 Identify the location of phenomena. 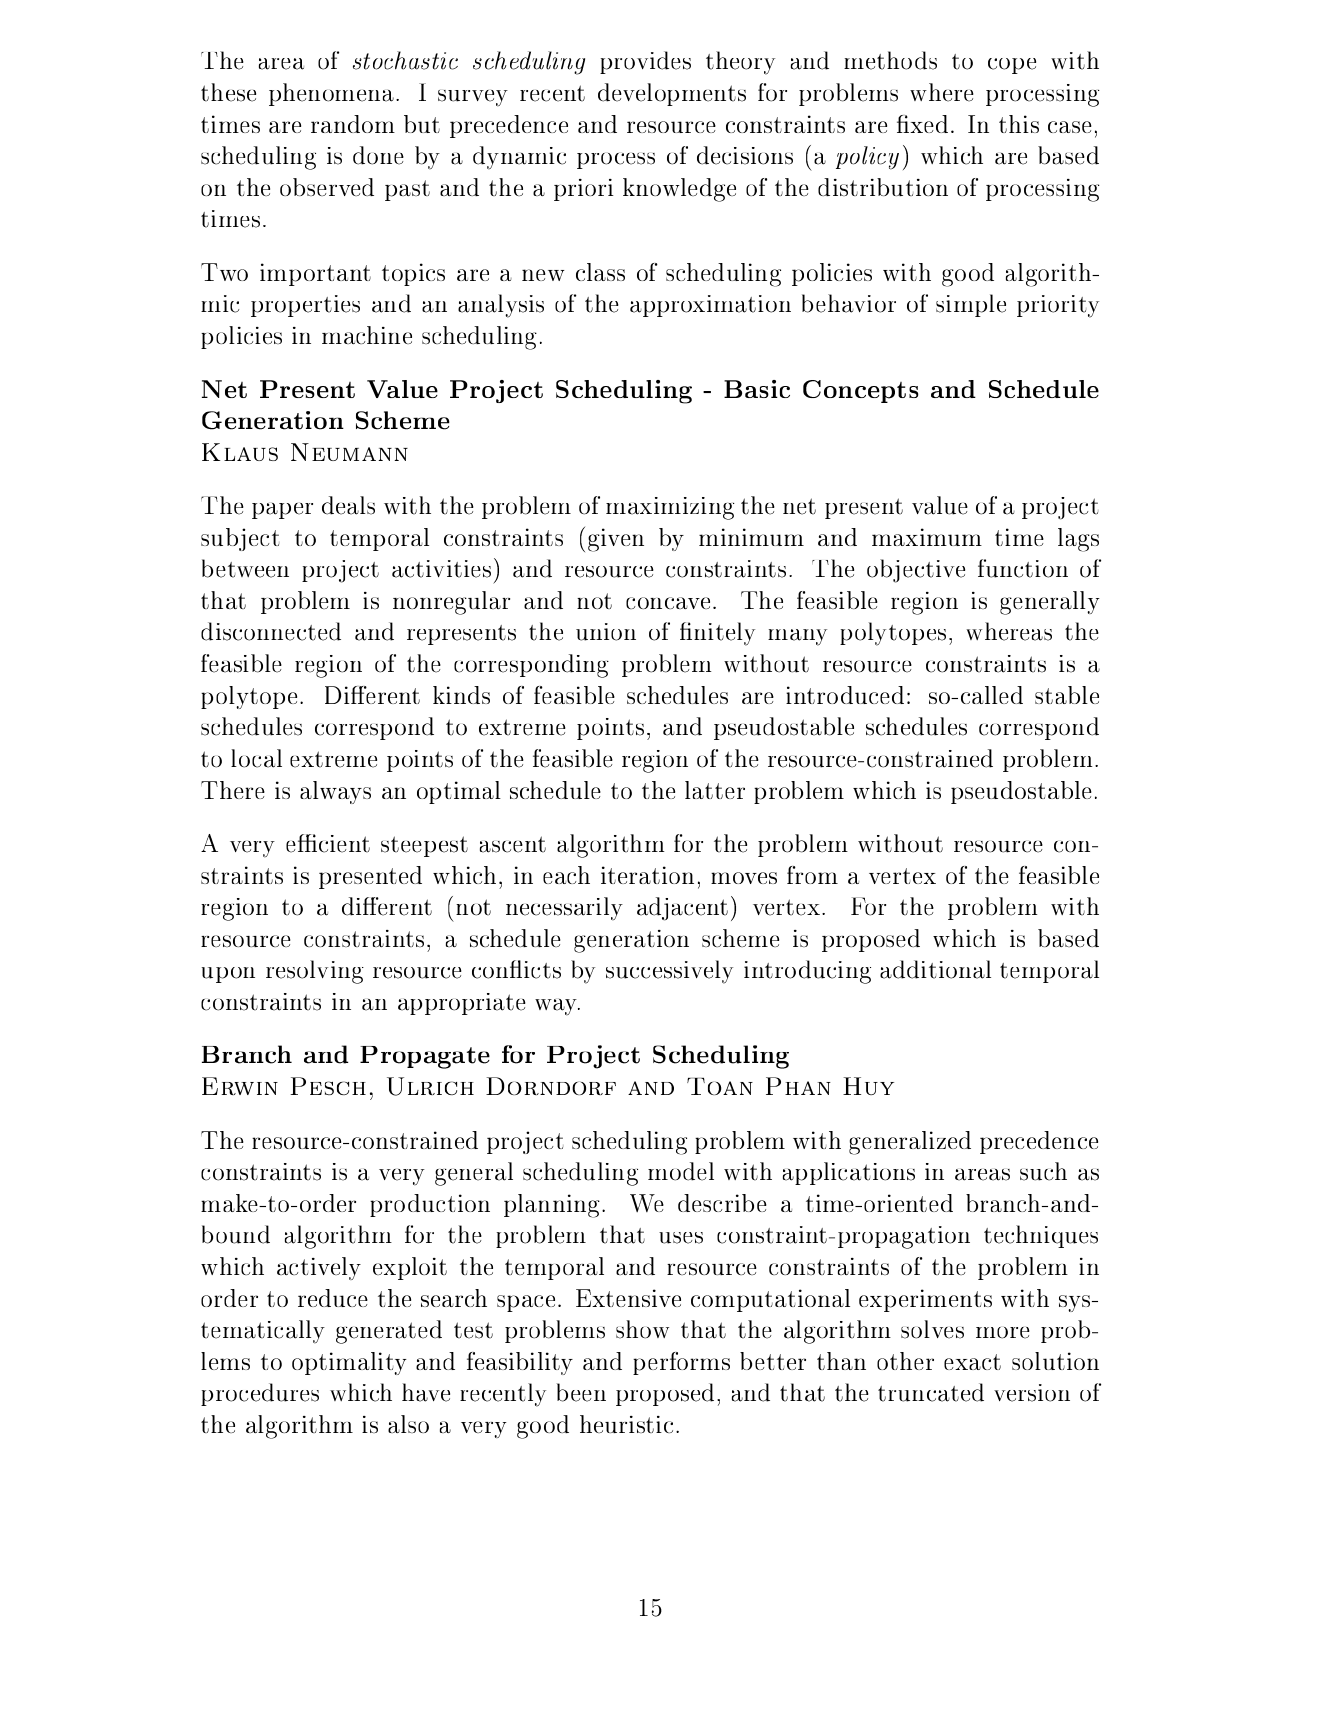
(333, 94).
